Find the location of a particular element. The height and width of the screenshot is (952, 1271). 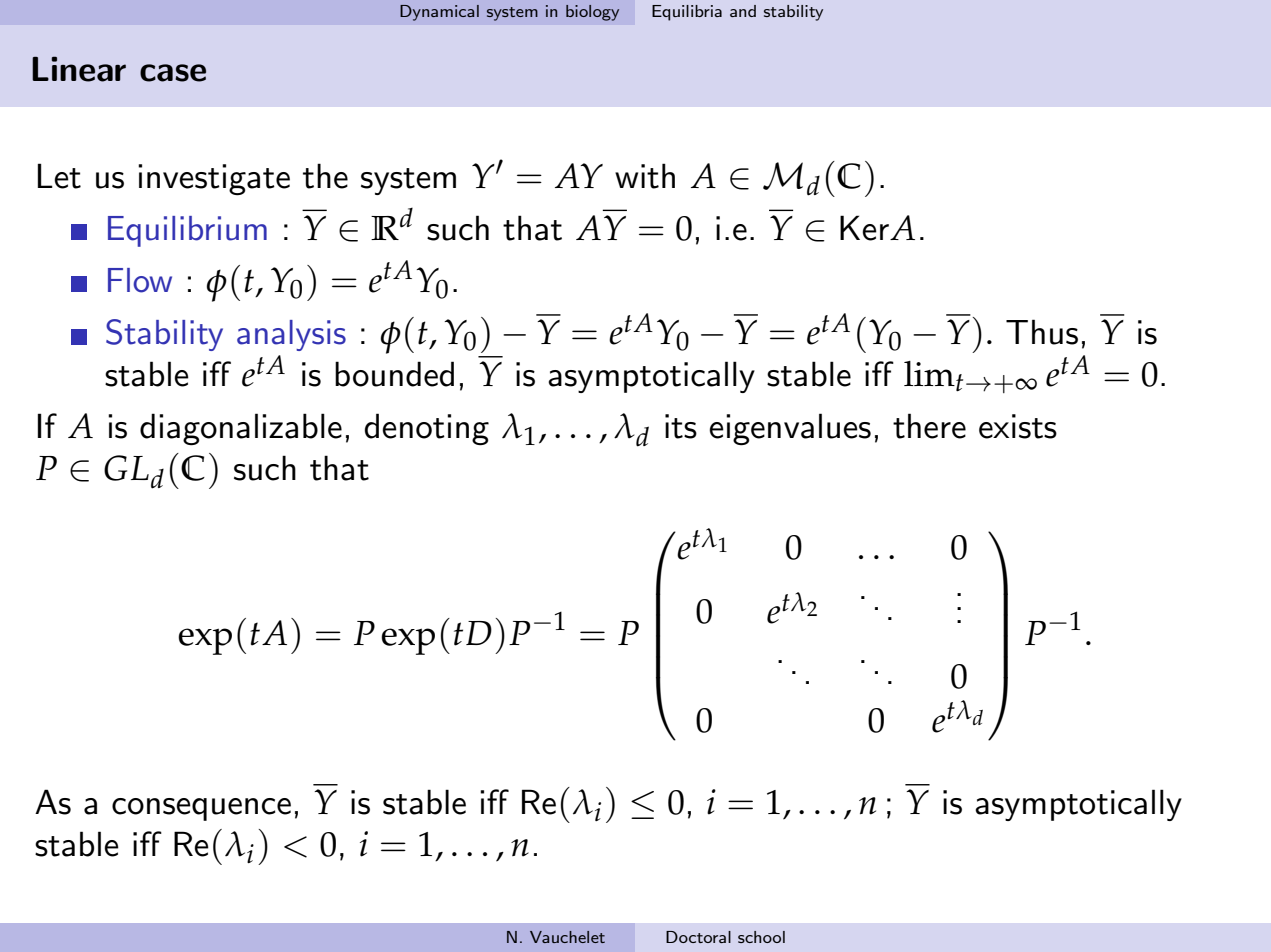

biology is located at coordinates (592, 13).
